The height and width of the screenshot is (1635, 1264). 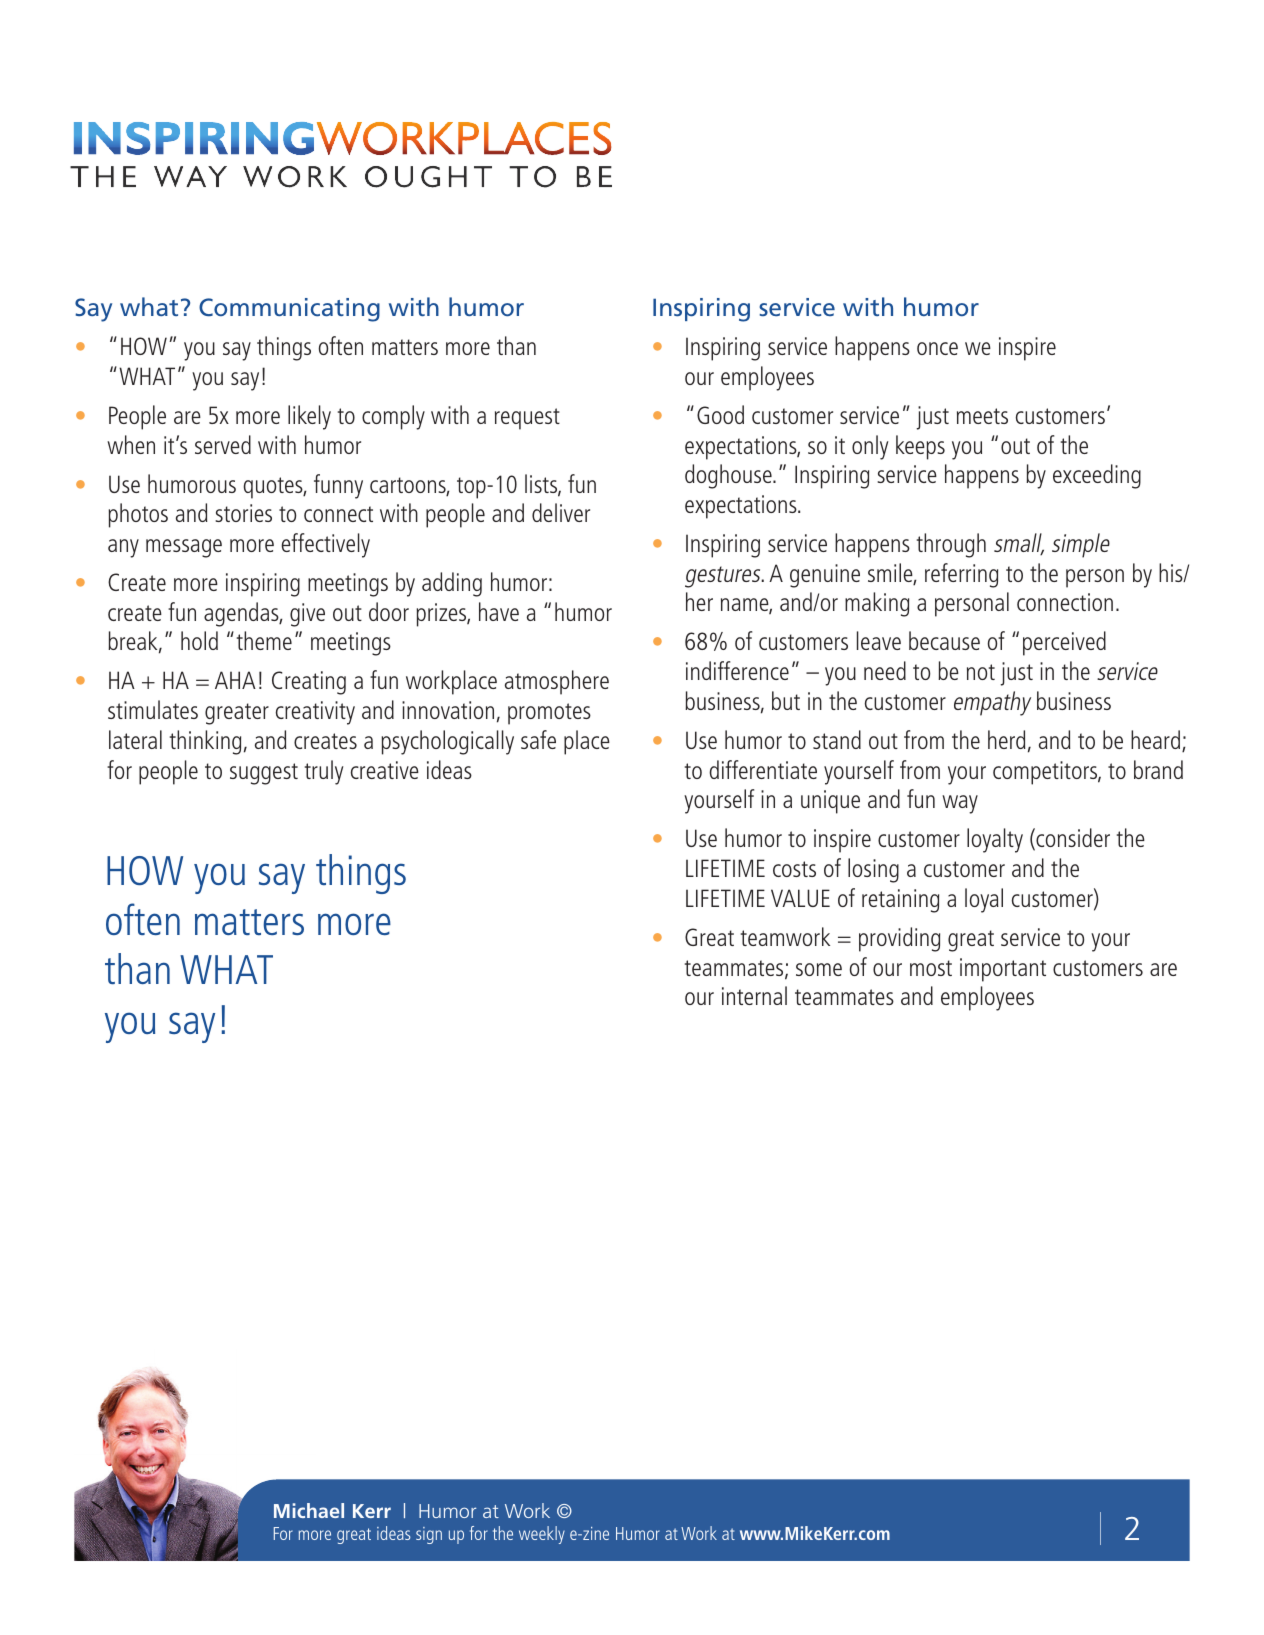 What do you see at coordinates (264, 774) in the screenshot?
I see `suggest` at bounding box center [264, 774].
